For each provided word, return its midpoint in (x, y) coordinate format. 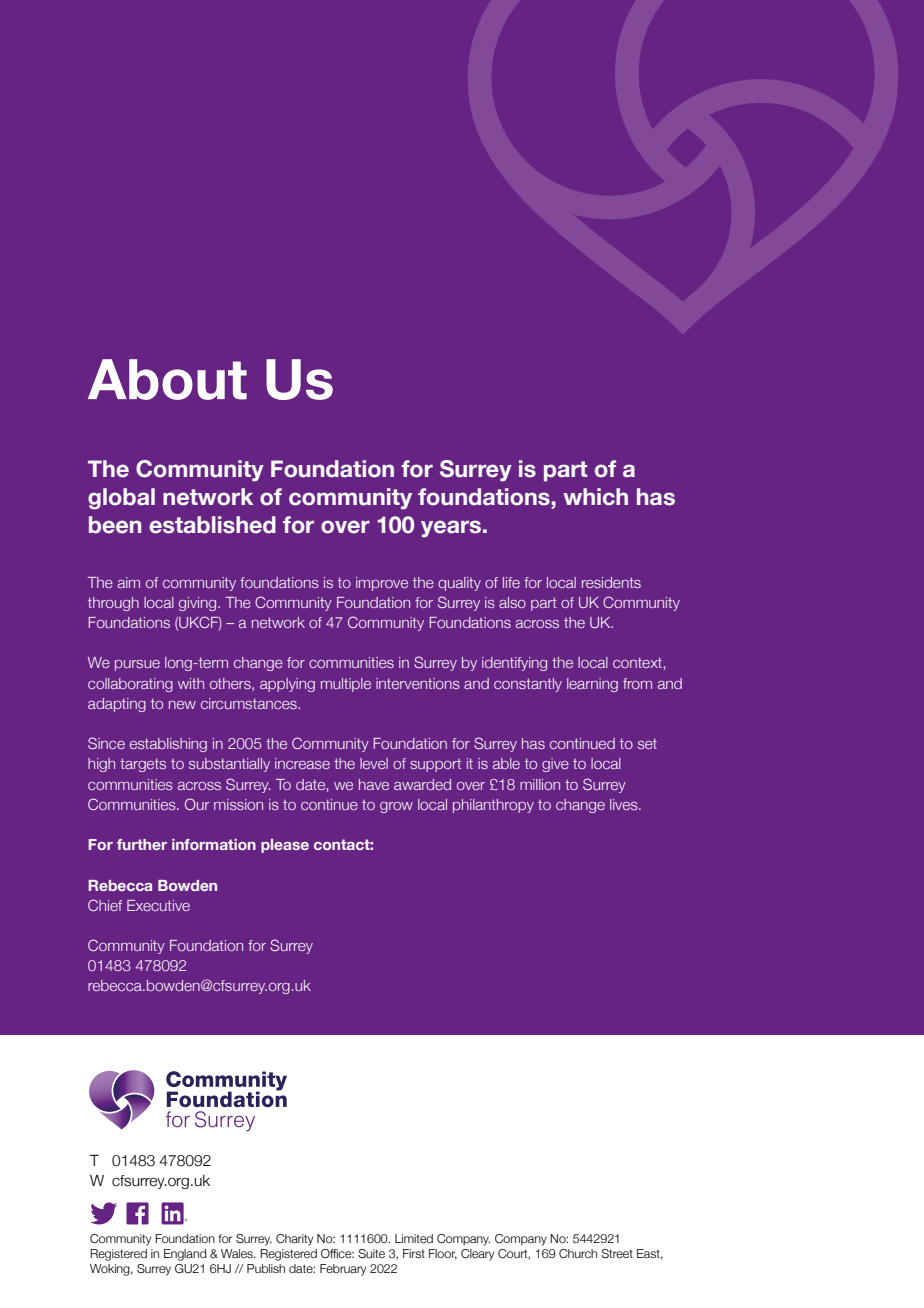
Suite (371, 1253)
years (451, 529)
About (167, 379)
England (185, 1255)
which (595, 497)
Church (578, 1253)
